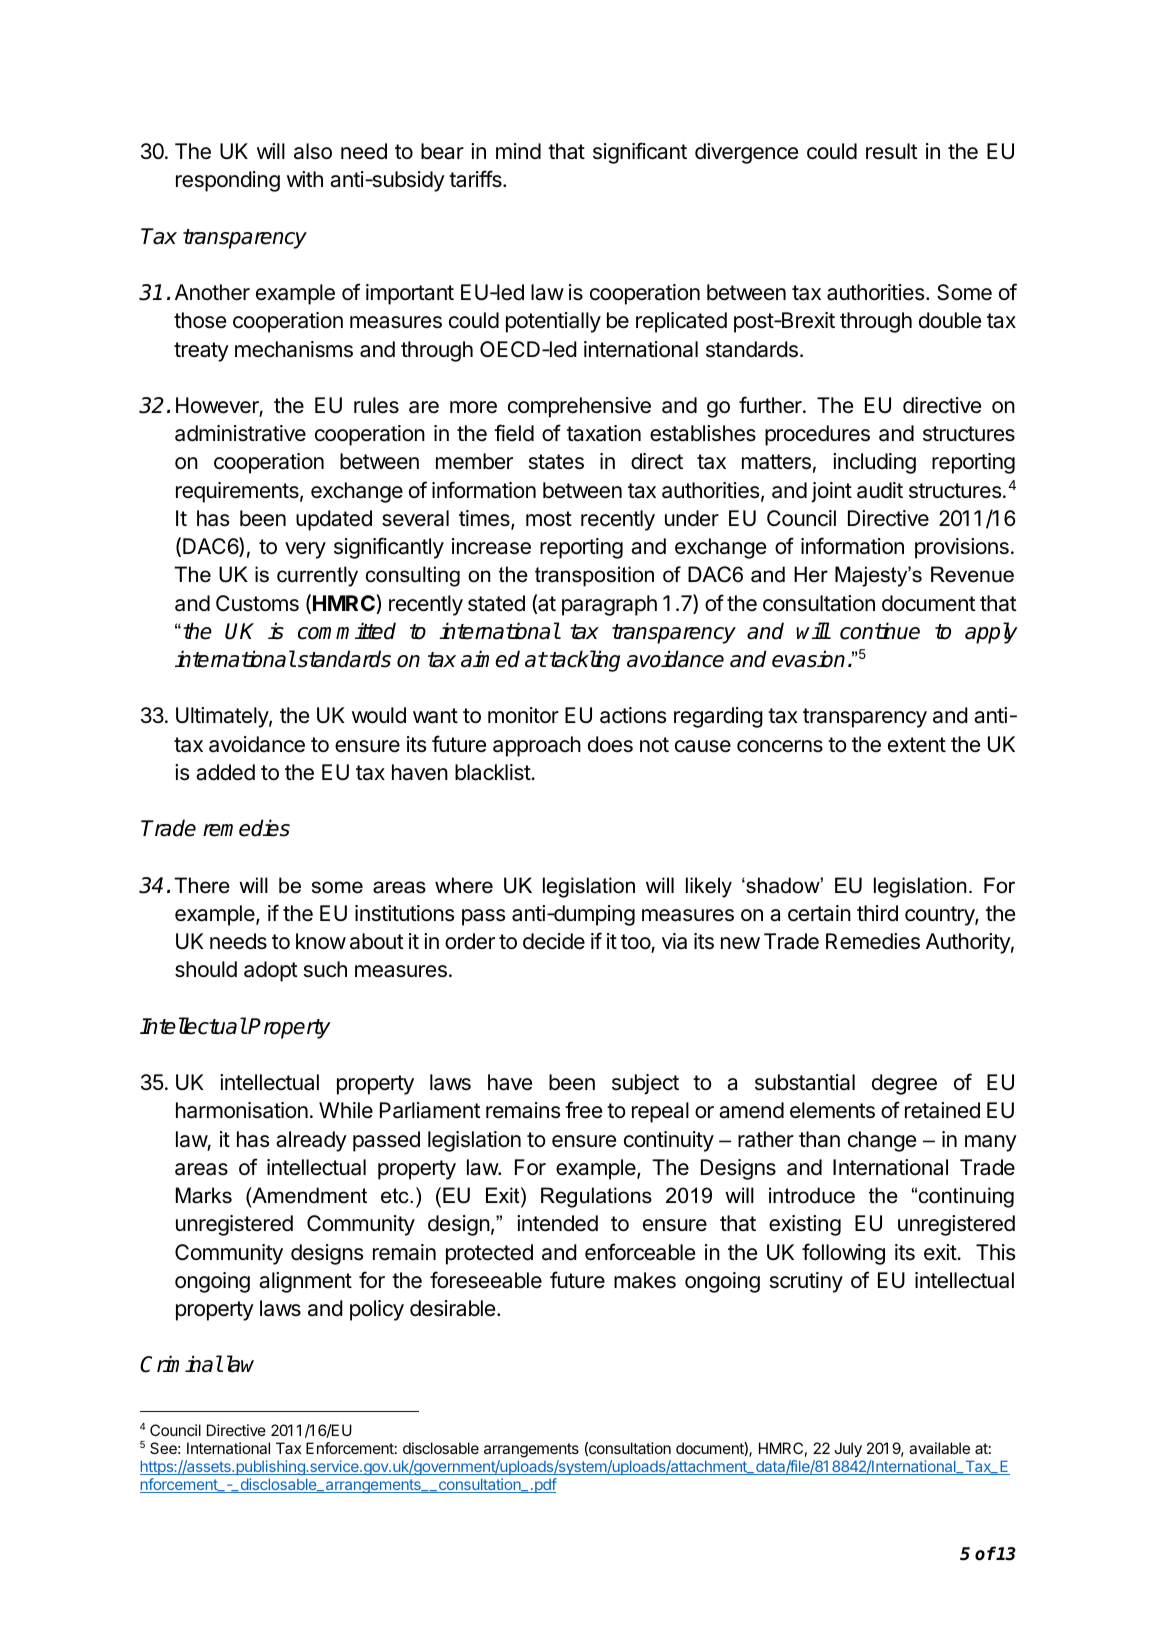  What do you see at coordinates (317, 576) in the document?
I see `currently` at bounding box center [317, 576].
